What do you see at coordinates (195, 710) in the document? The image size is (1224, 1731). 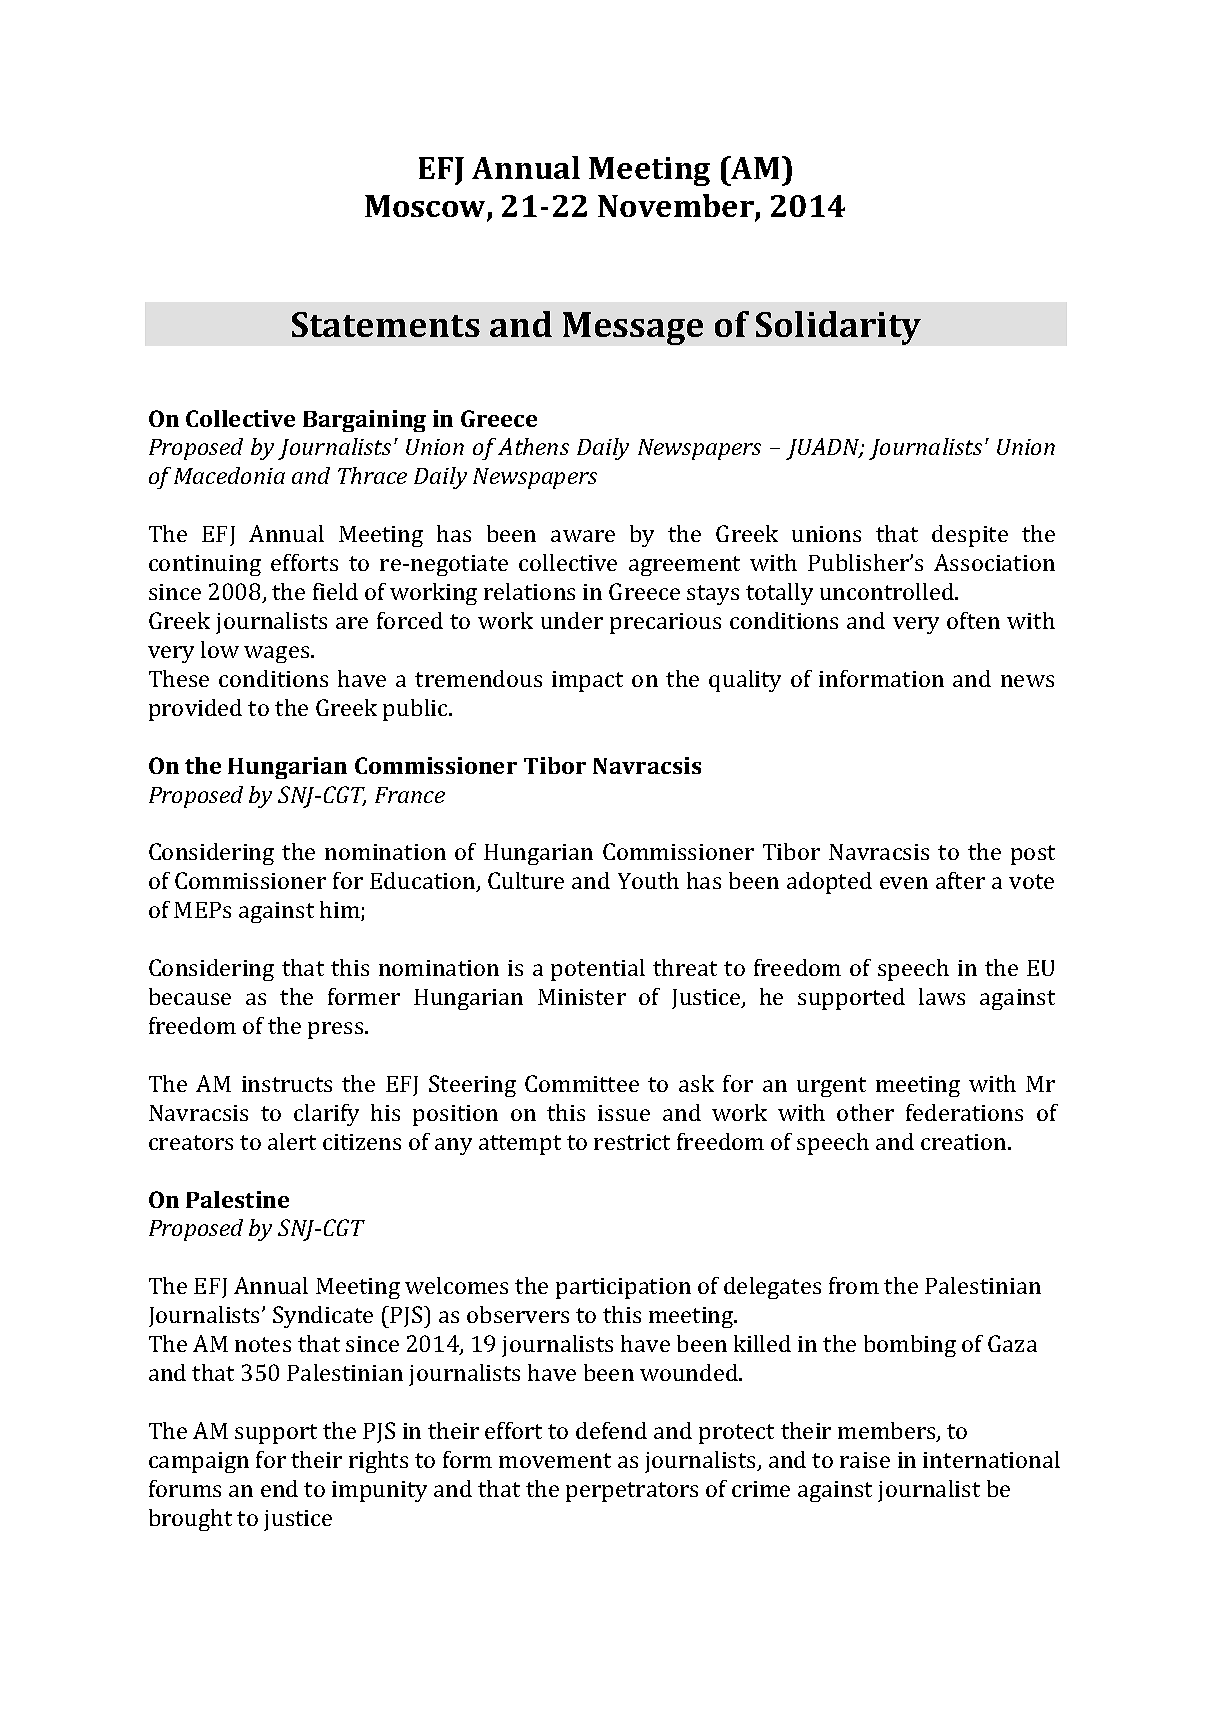 I see `provided` at bounding box center [195, 710].
